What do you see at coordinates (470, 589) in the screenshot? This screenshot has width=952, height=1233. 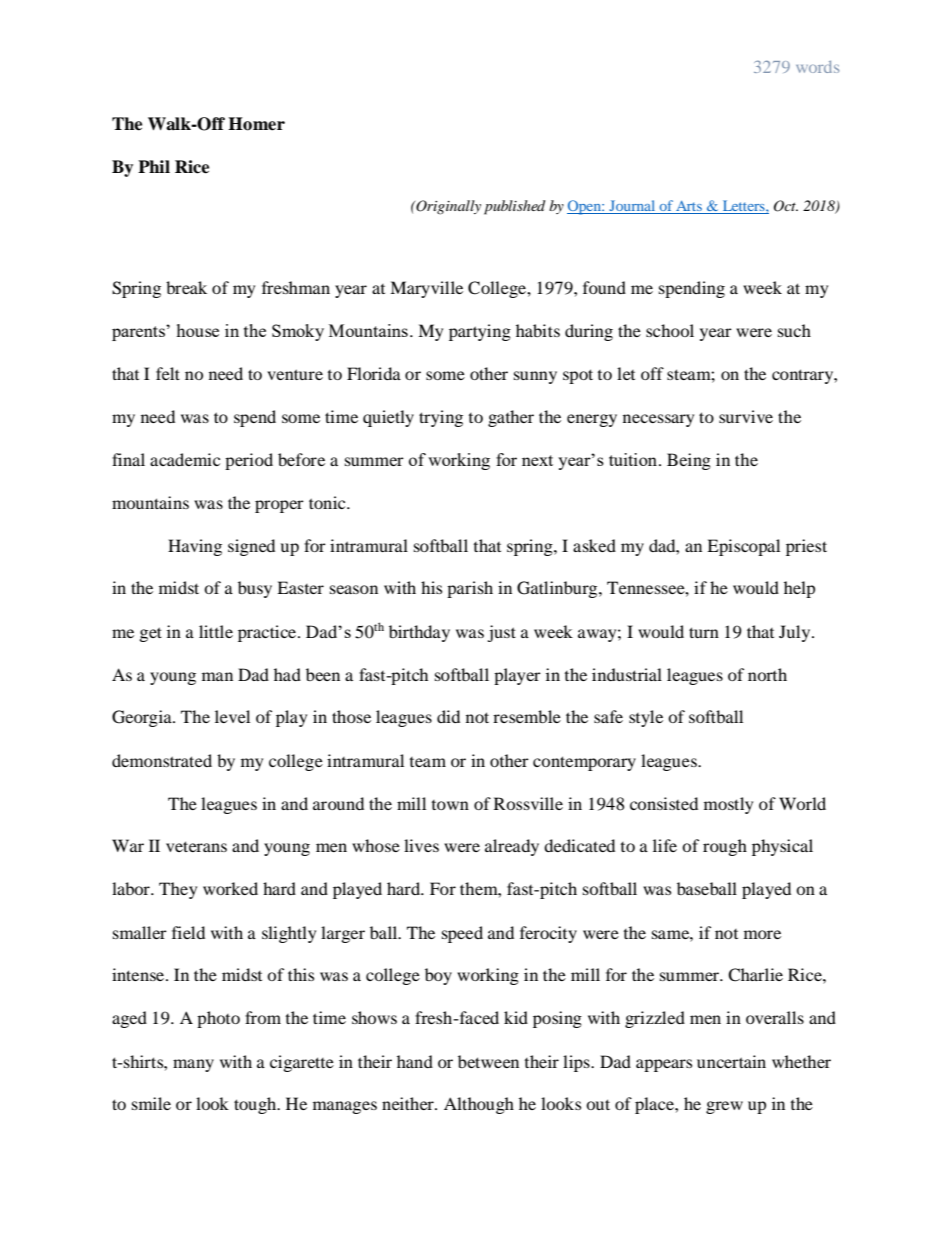 I see `parish` at bounding box center [470, 589].
